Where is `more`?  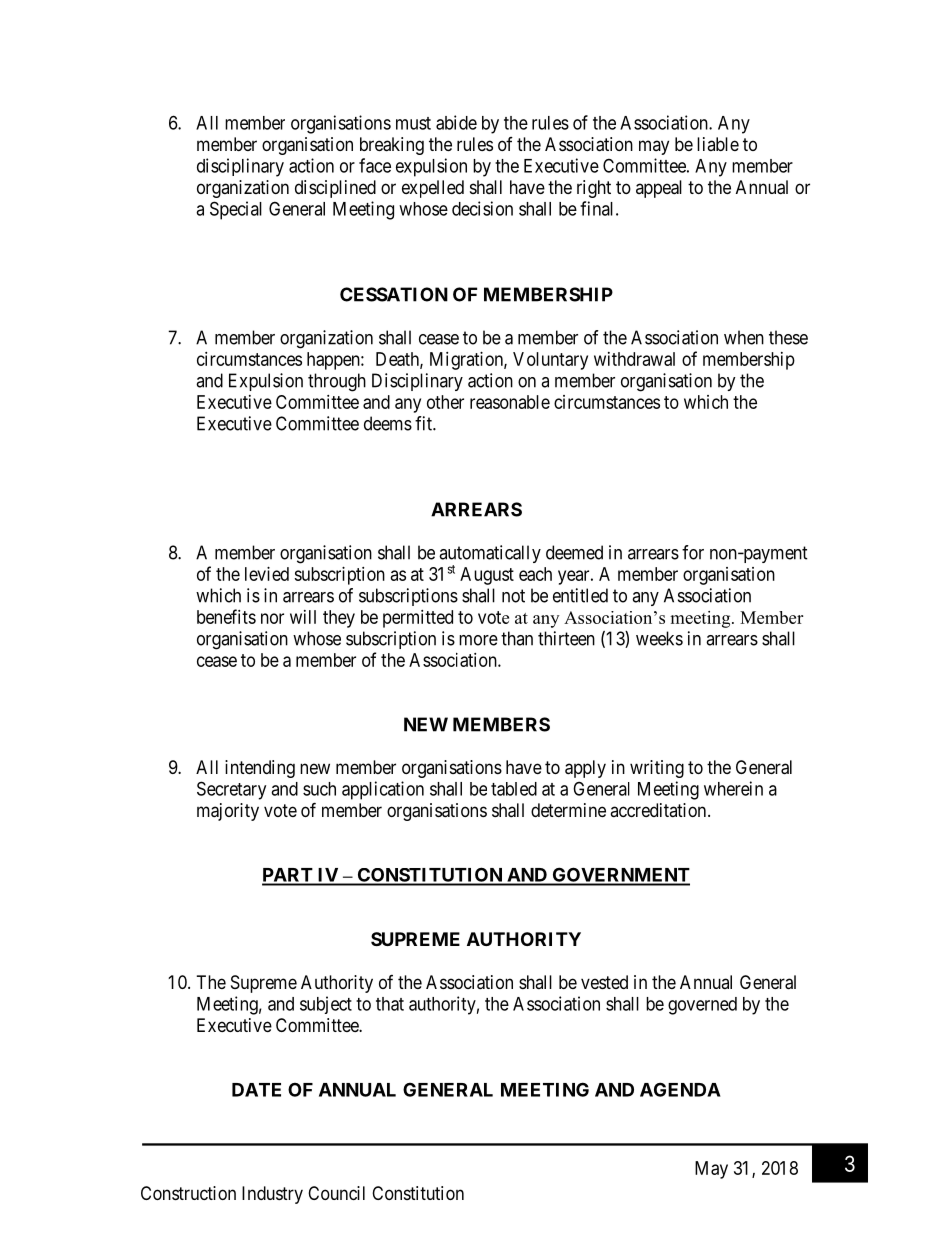 more is located at coordinates (478, 640).
